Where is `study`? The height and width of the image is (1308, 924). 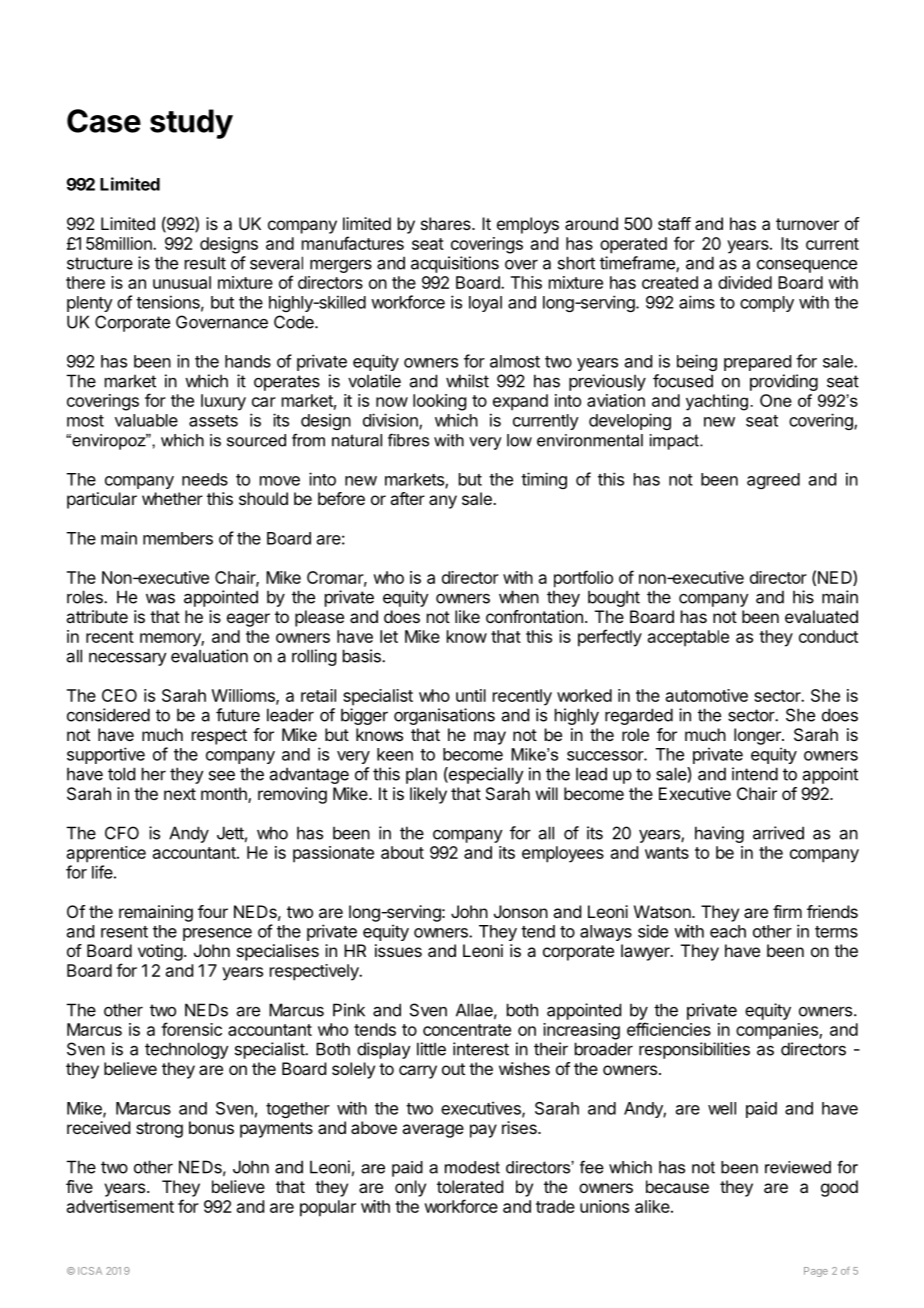 study is located at coordinates (191, 124).
